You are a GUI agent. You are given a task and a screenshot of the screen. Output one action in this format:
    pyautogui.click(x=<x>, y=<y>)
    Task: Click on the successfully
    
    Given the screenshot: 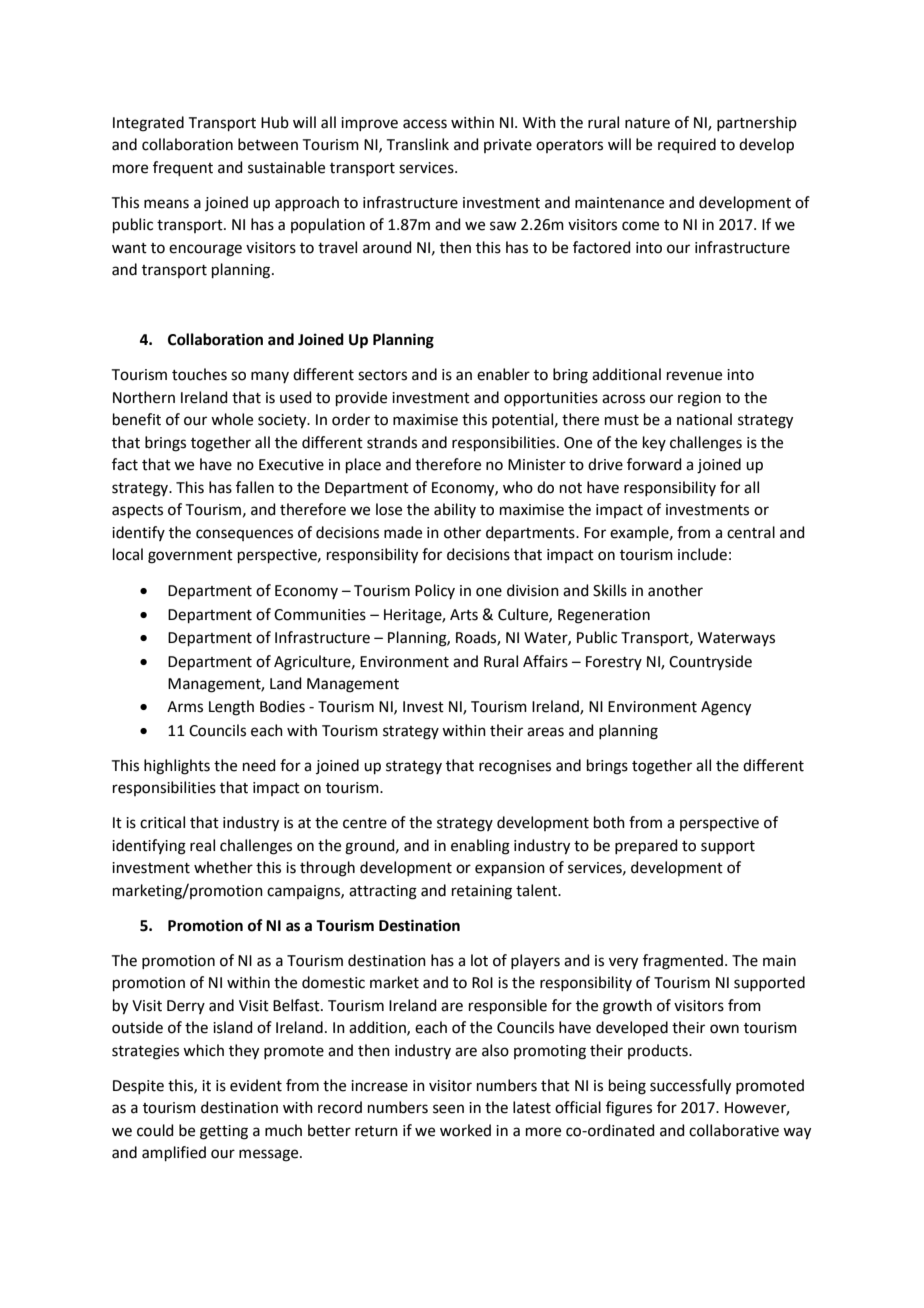 What is the action you would take?
    pyautogui.click(x=690, y=1087)
